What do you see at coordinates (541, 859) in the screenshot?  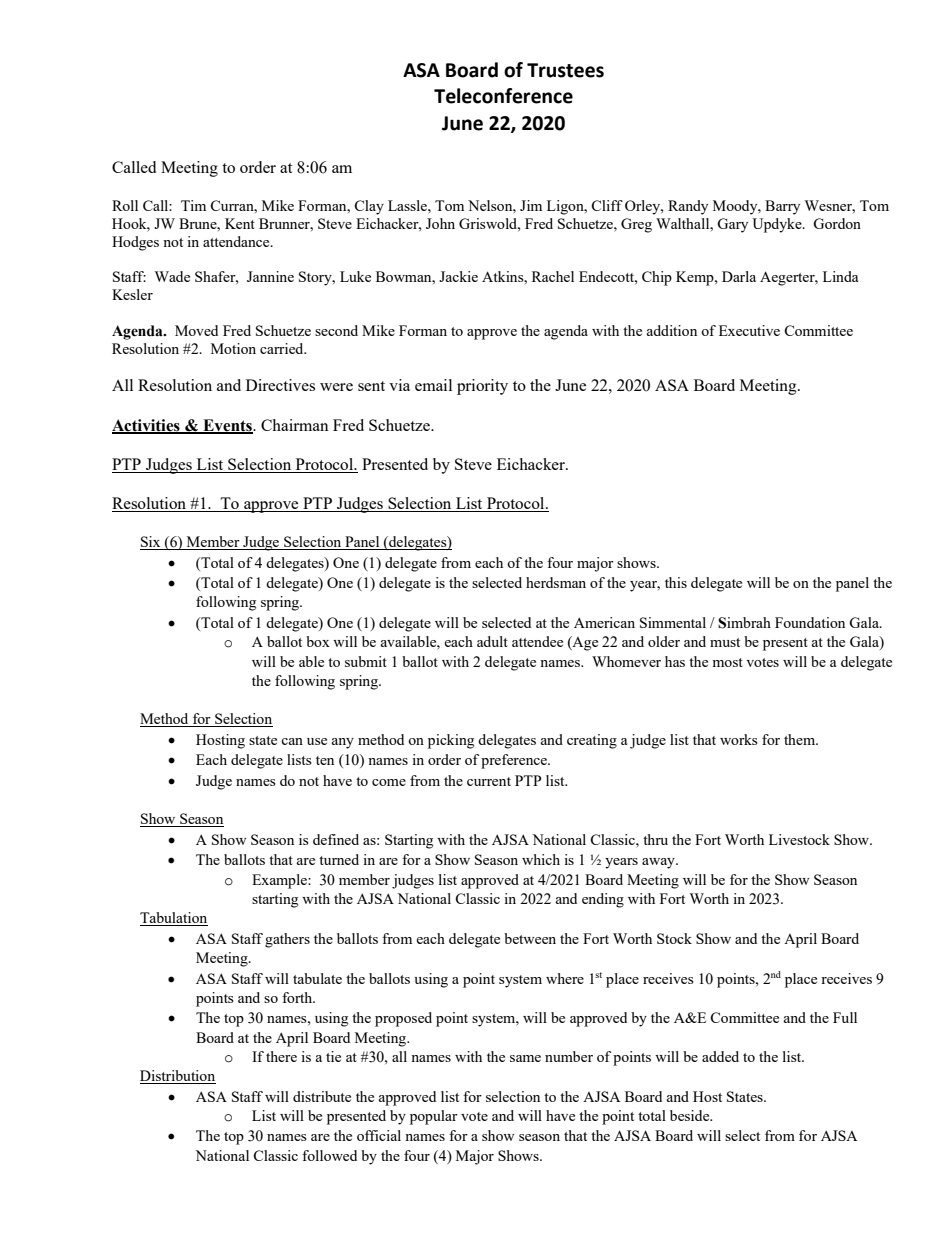 I see `which` at bounding box center [541, 859].
